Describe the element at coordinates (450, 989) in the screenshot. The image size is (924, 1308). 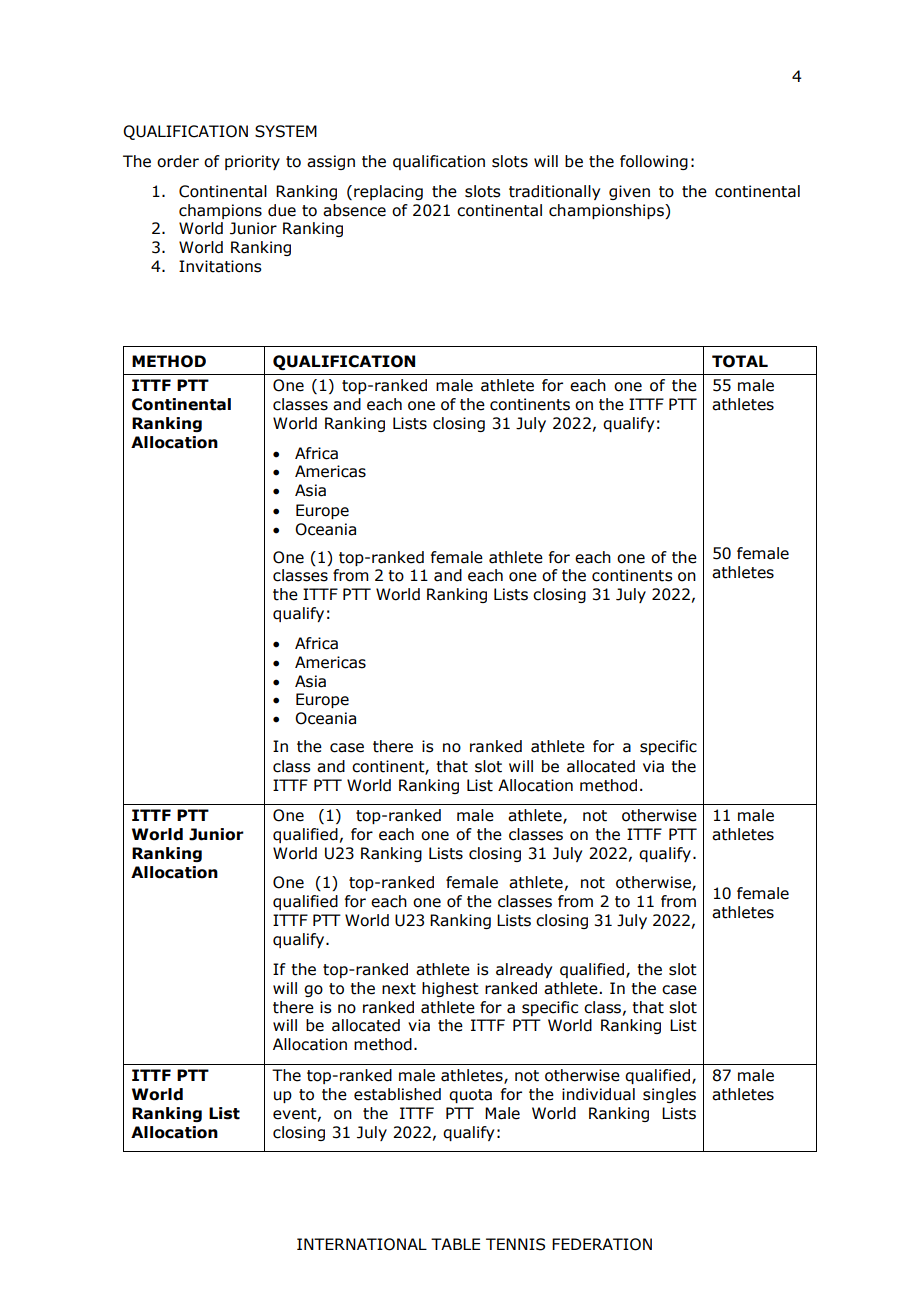
I see `highest` at that location.
